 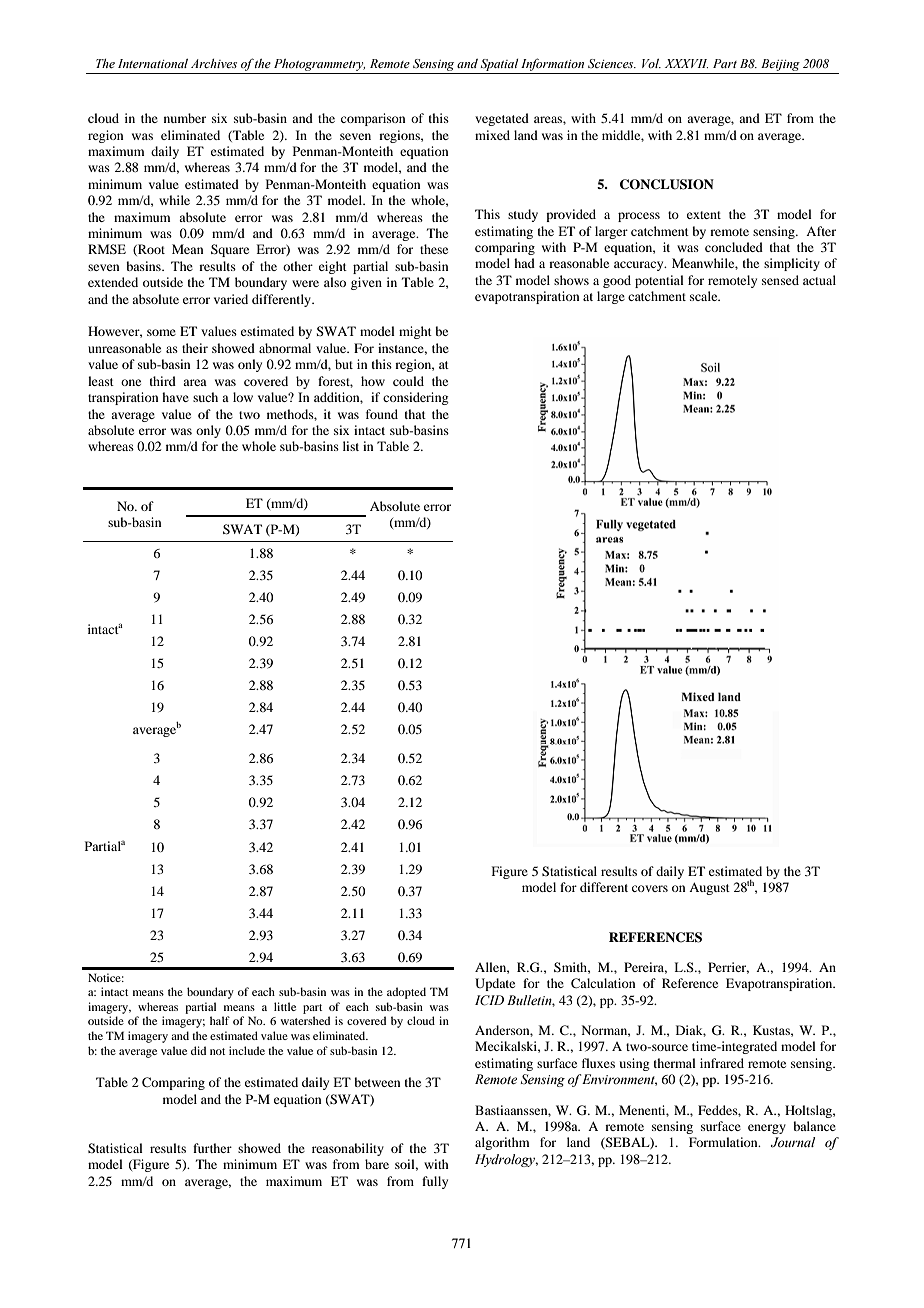 What do you see at coordinates (185, 118) in the screenshot?
I see `number` at bounding box center [185, 118].
